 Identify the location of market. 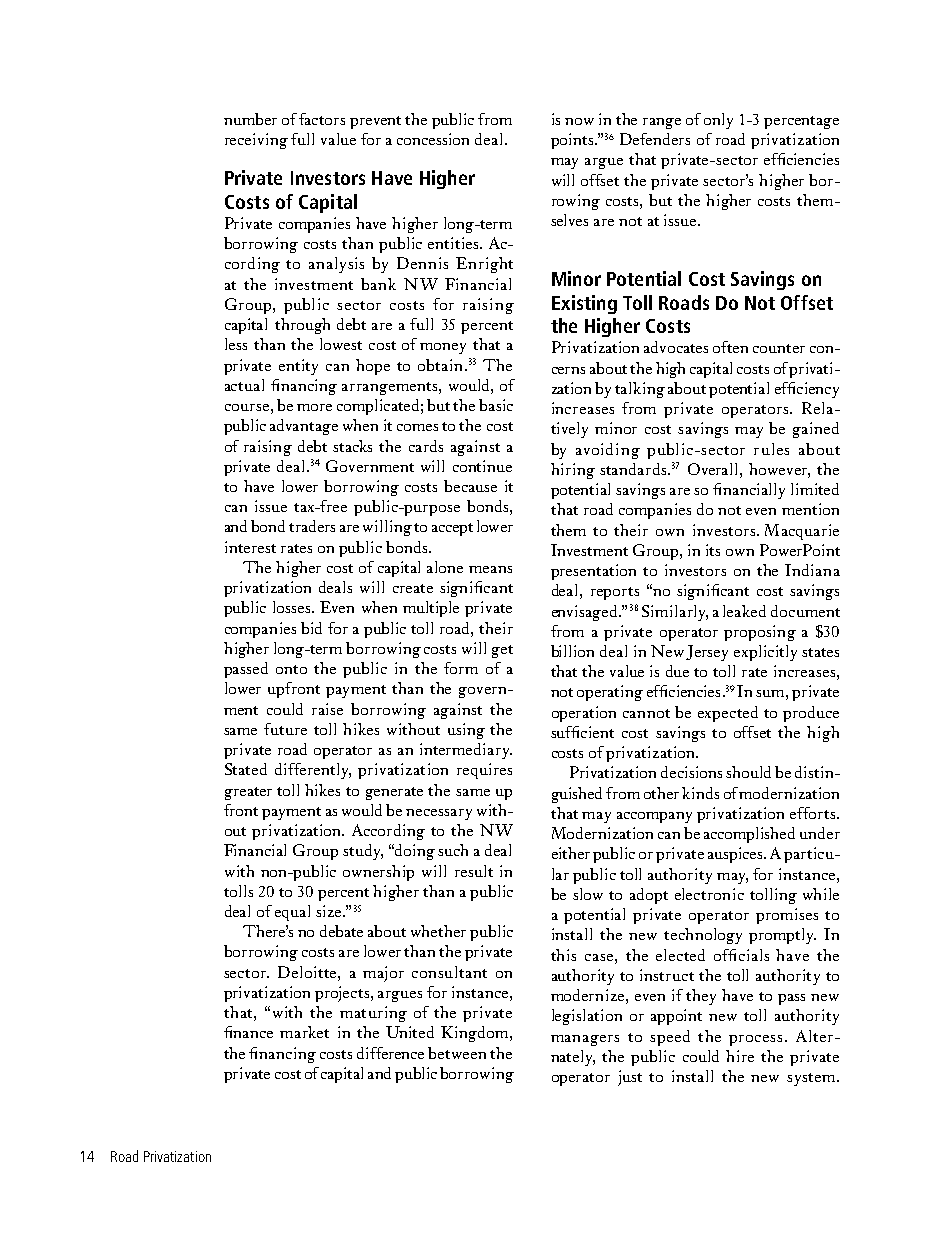
(304, 1032).
